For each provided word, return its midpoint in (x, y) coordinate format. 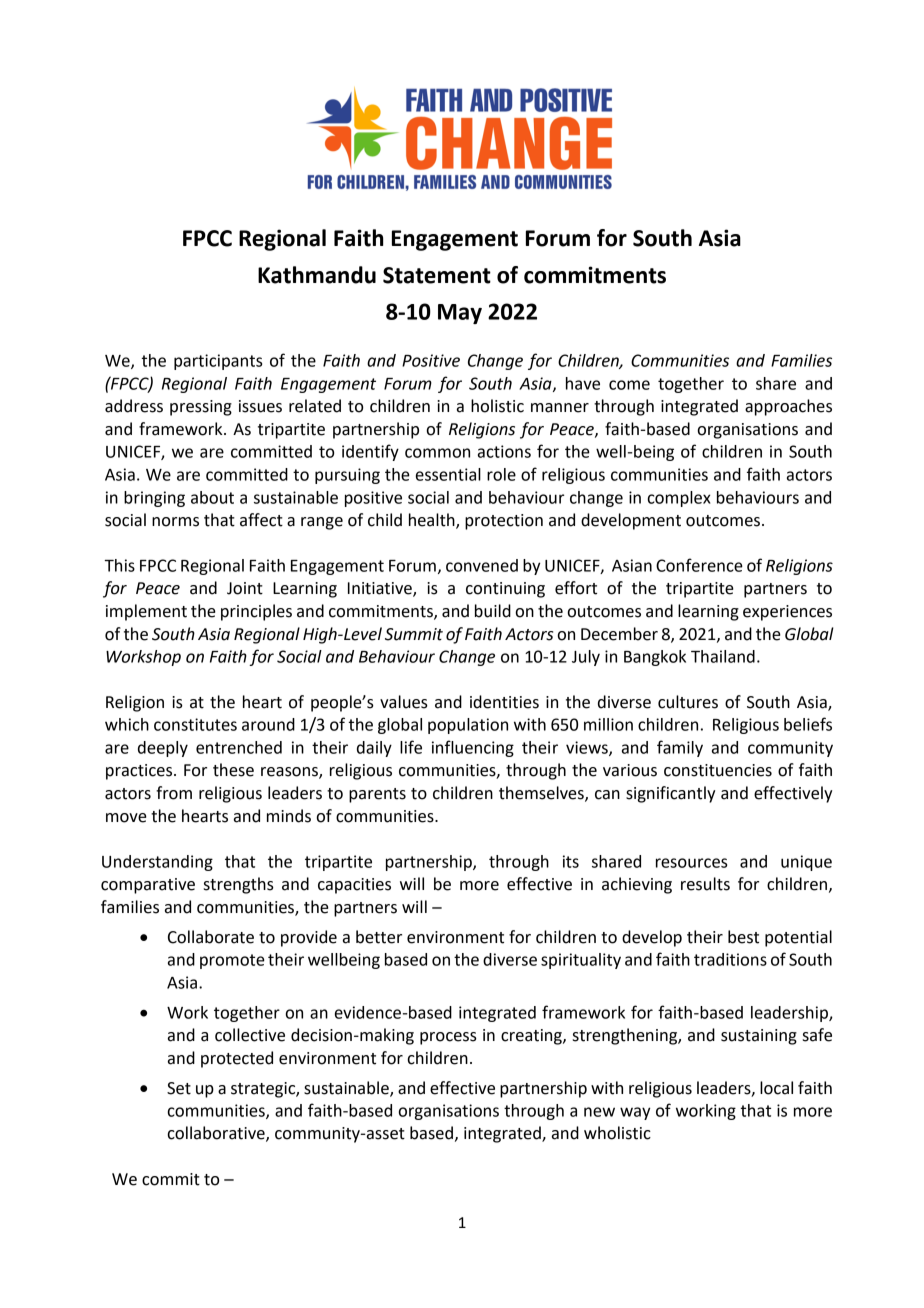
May (460, 314)
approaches (788, 407)
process (448, 1038)
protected (237, 1059)
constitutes (195, 724)
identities (504, 702)
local (776, 1088)
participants (218, 362)
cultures (688, 702)
